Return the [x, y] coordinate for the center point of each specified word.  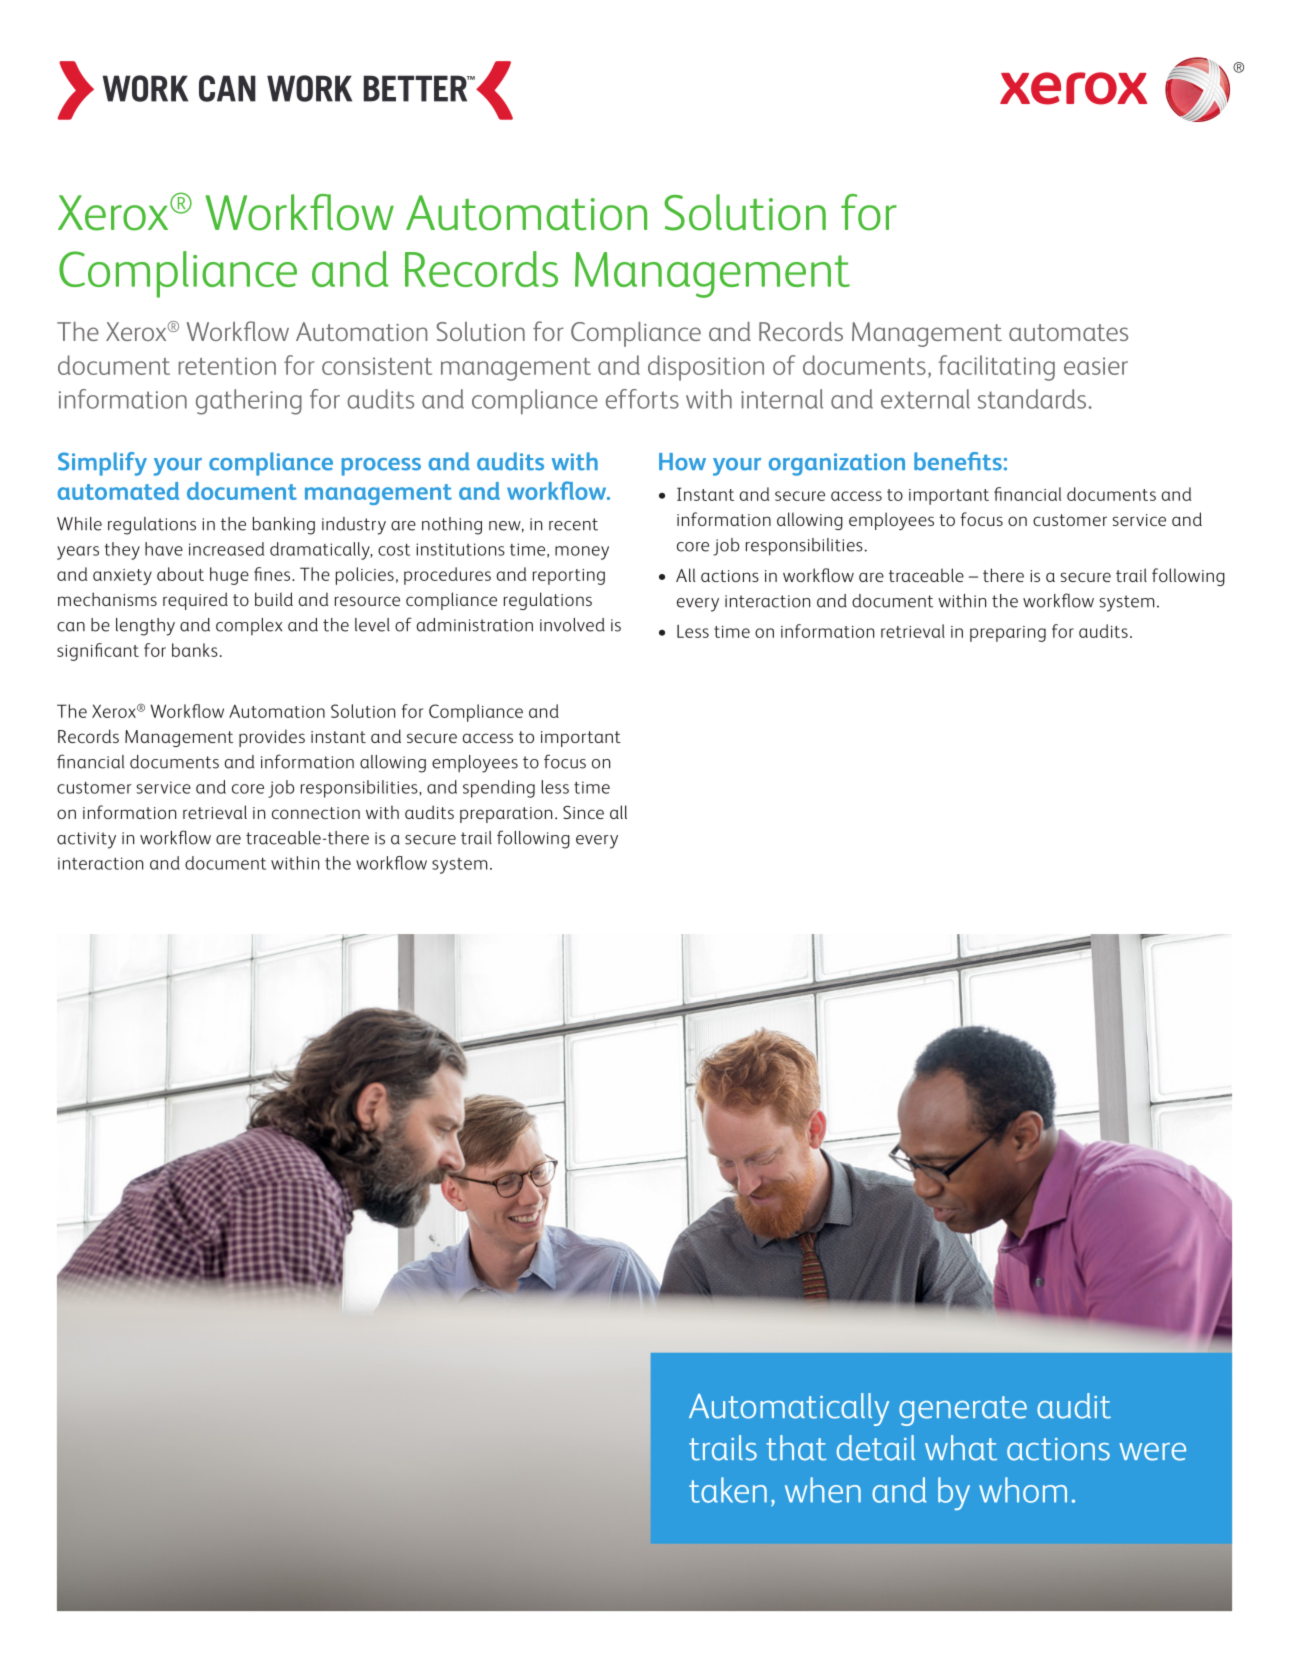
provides [272, 738]
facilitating [997, 368]
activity [86, 840]
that [796, 1448]
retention [227, 366]
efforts [642, 399]
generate [963, 1411]
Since [583, 812]
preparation [506, 815]
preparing [1008, 634]
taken [728, 1490]
